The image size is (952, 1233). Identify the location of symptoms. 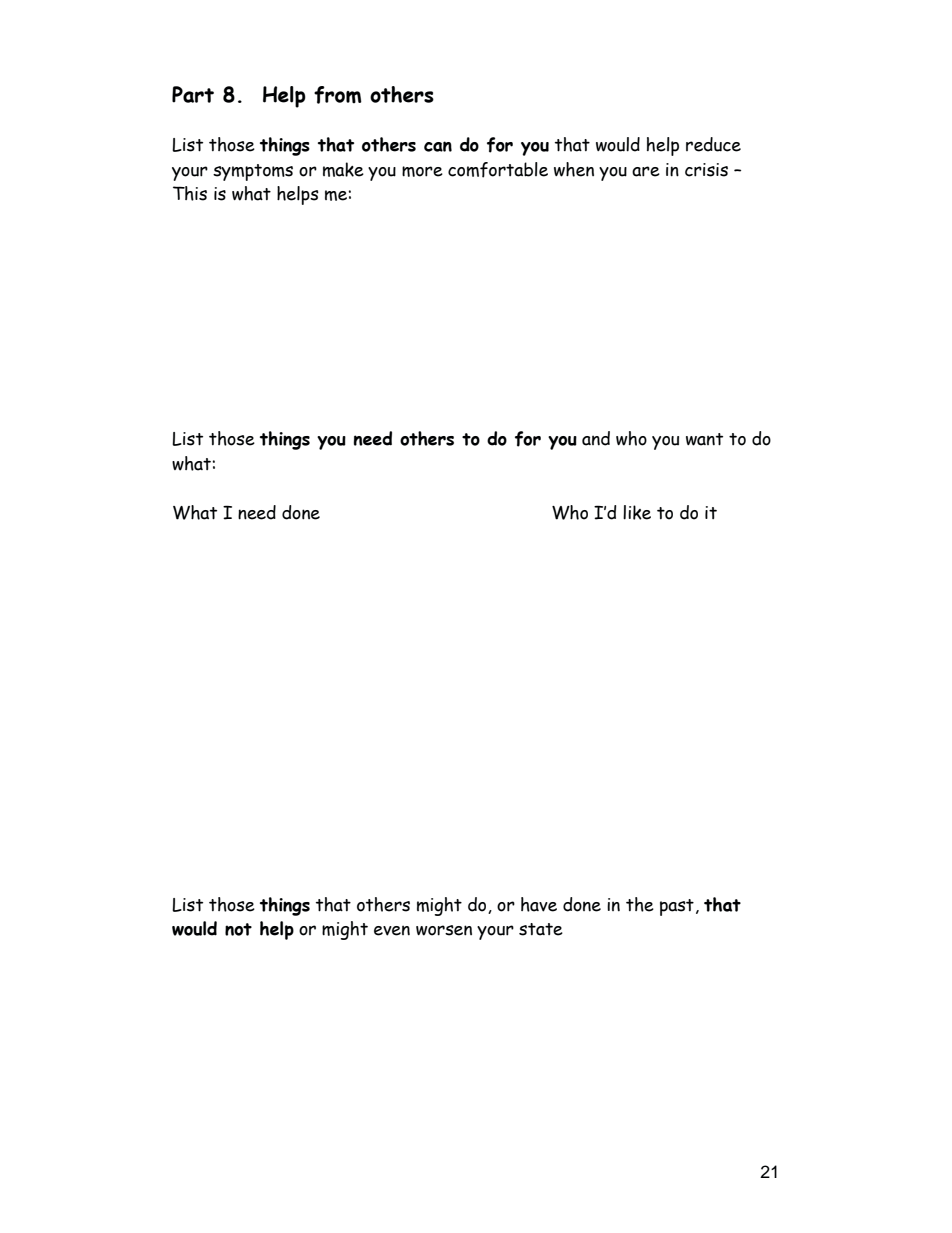
(253, 172).
